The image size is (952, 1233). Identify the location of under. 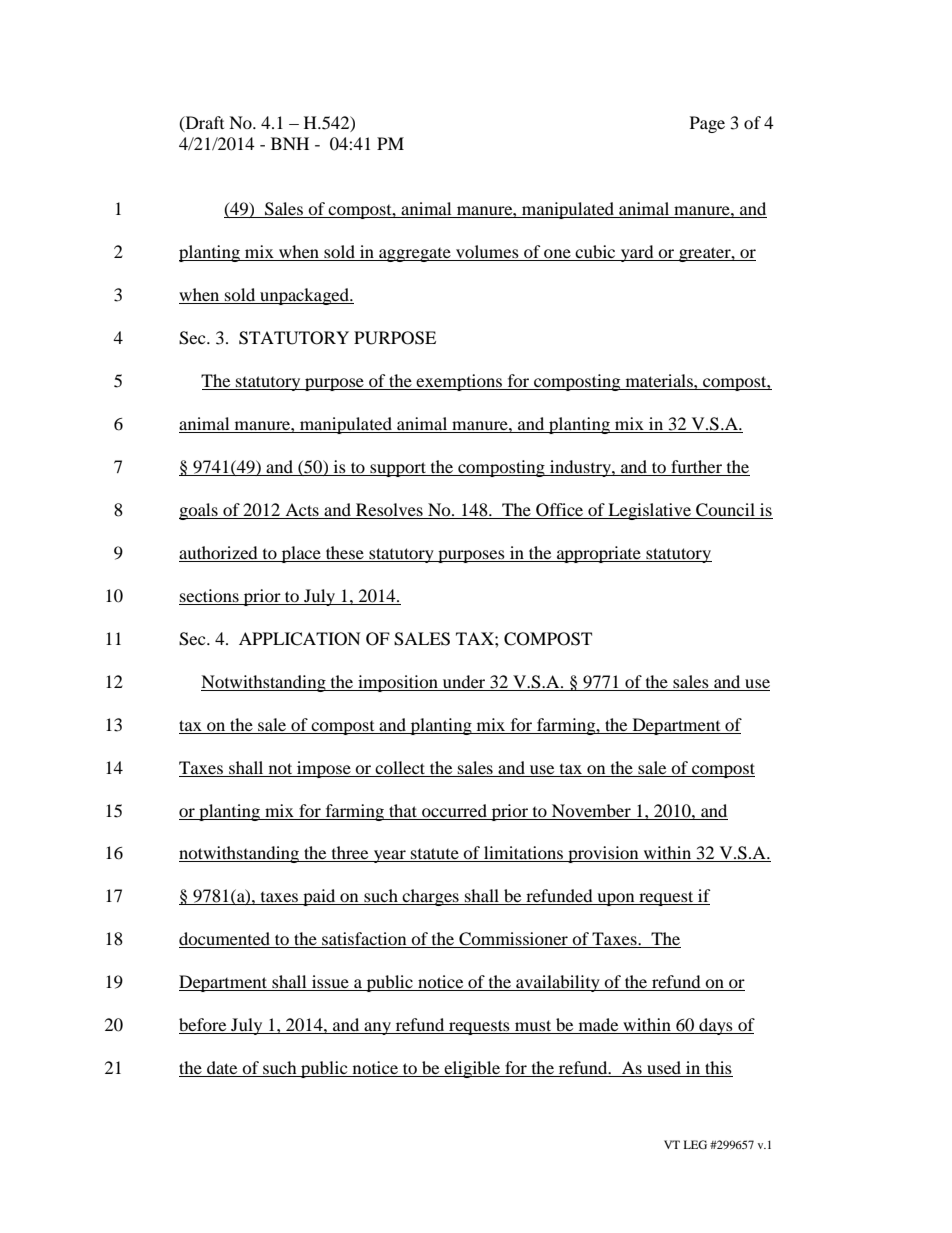
(464, 681).
